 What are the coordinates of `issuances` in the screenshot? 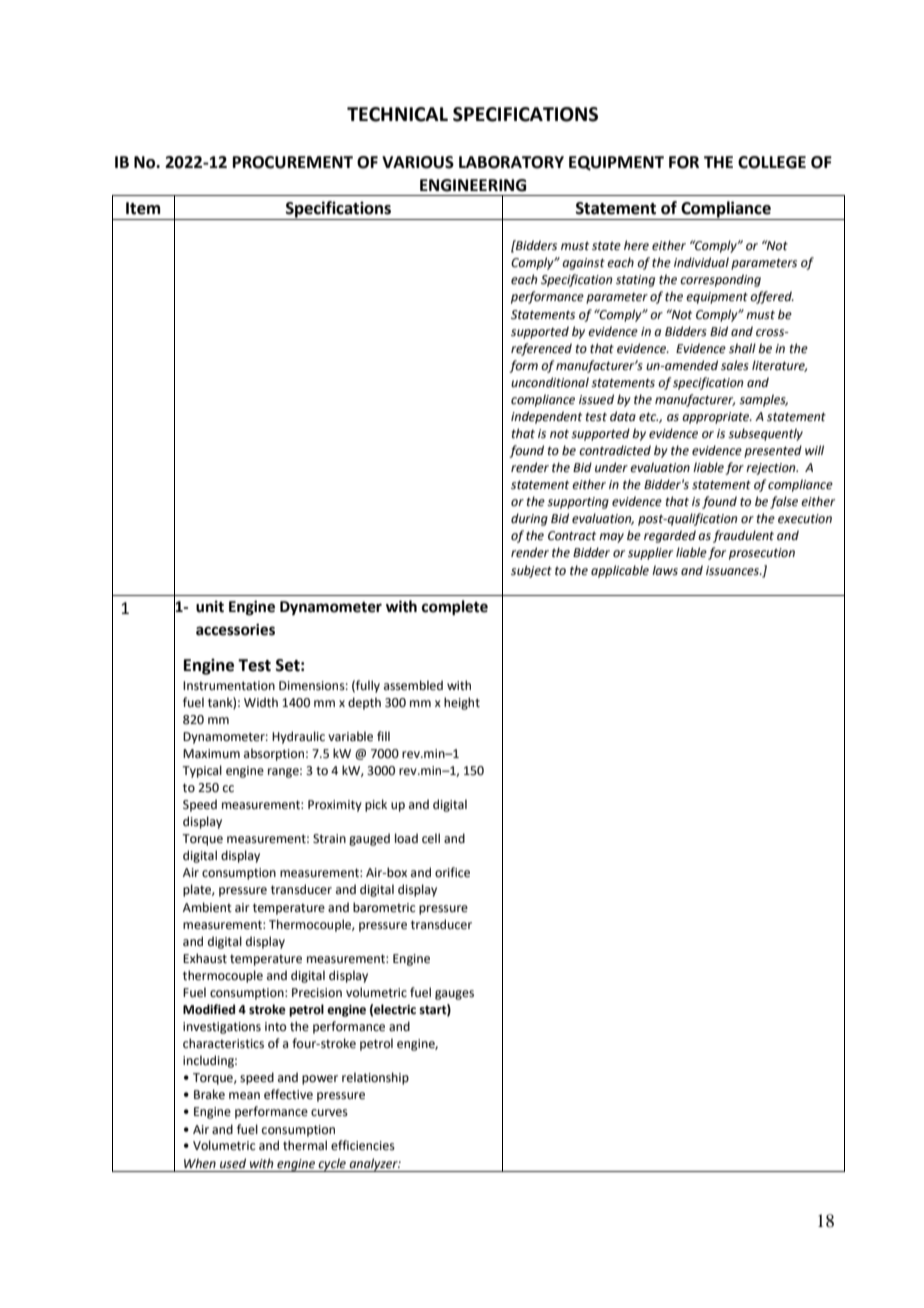 It's located at (734, 571).
